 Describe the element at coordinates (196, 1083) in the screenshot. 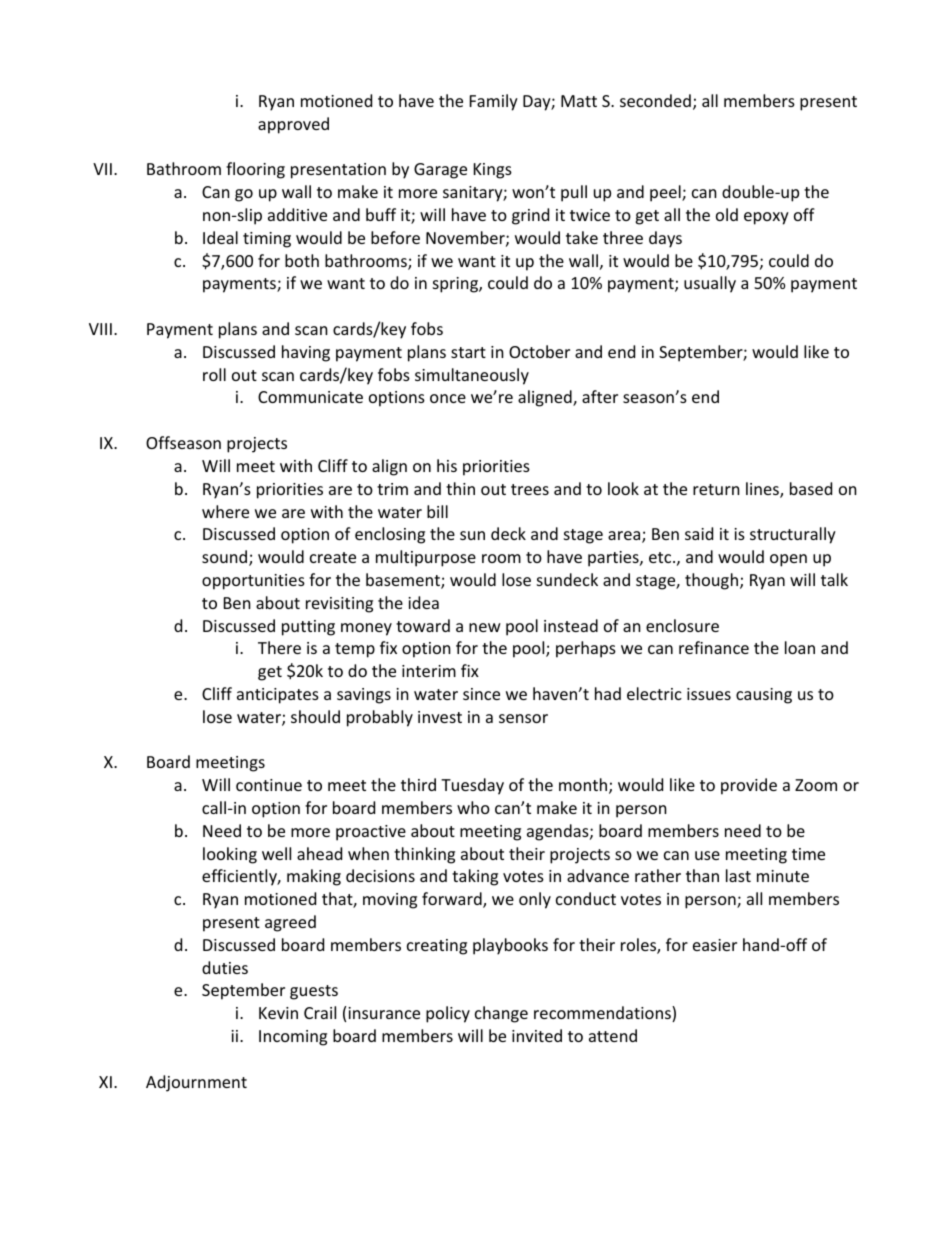

I see `Adjournment` at that location.
